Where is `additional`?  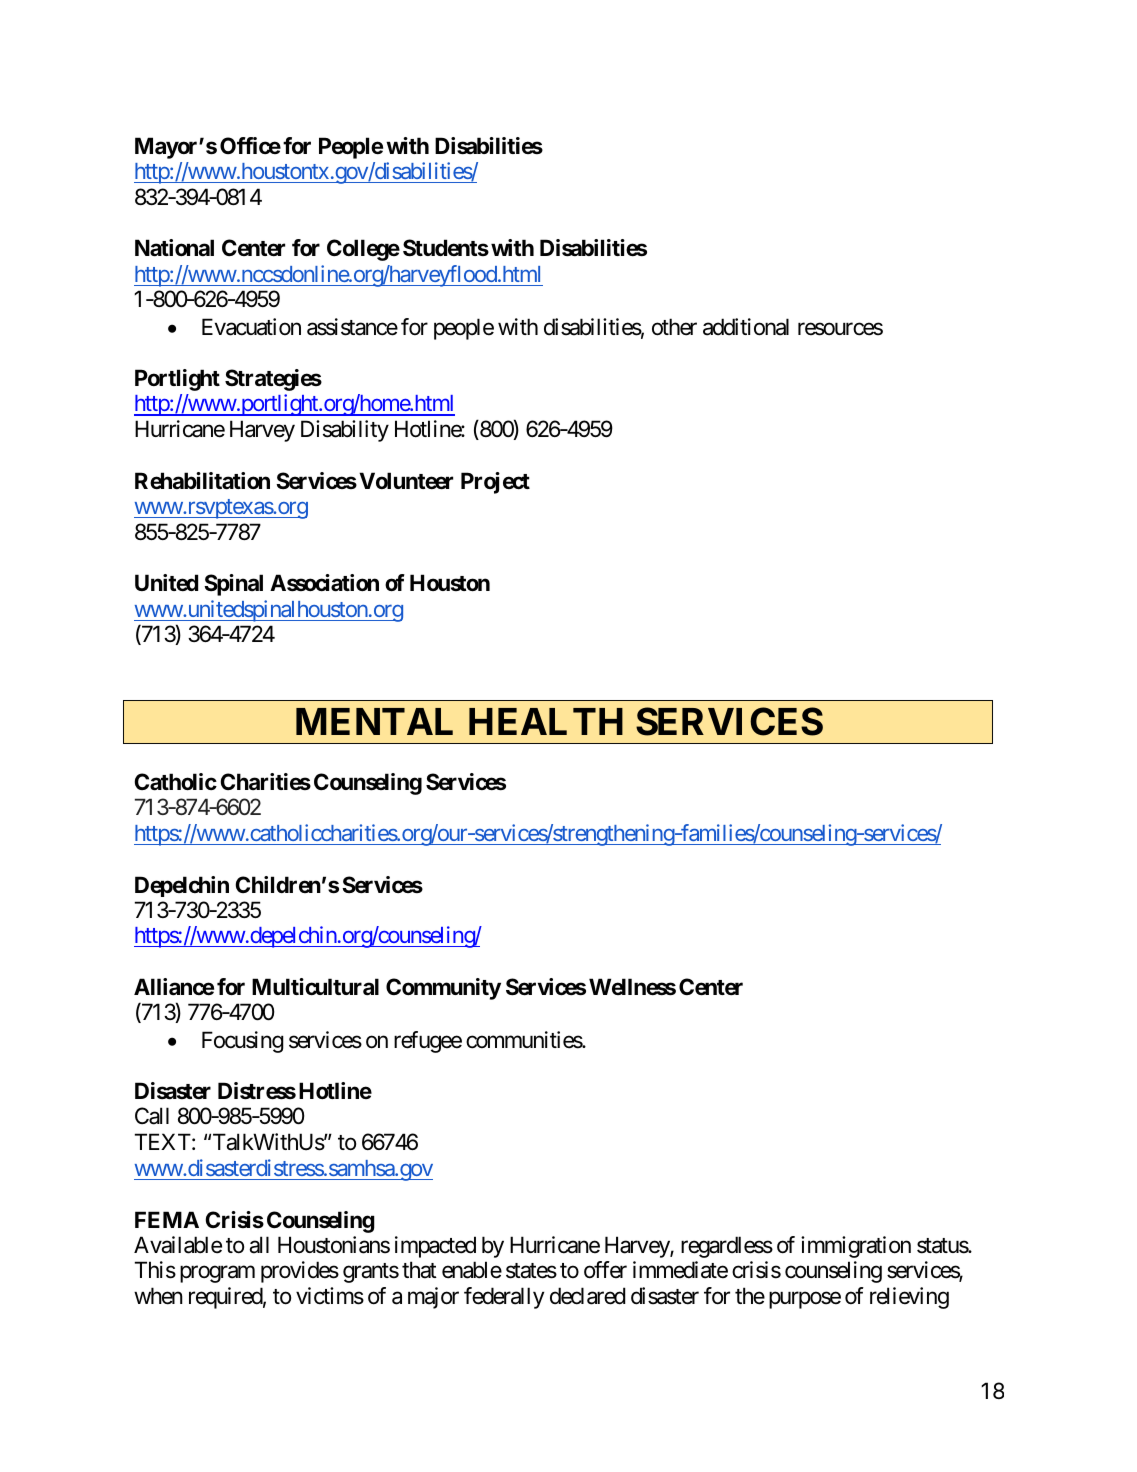 additional is located at coordinates (746, 327).
